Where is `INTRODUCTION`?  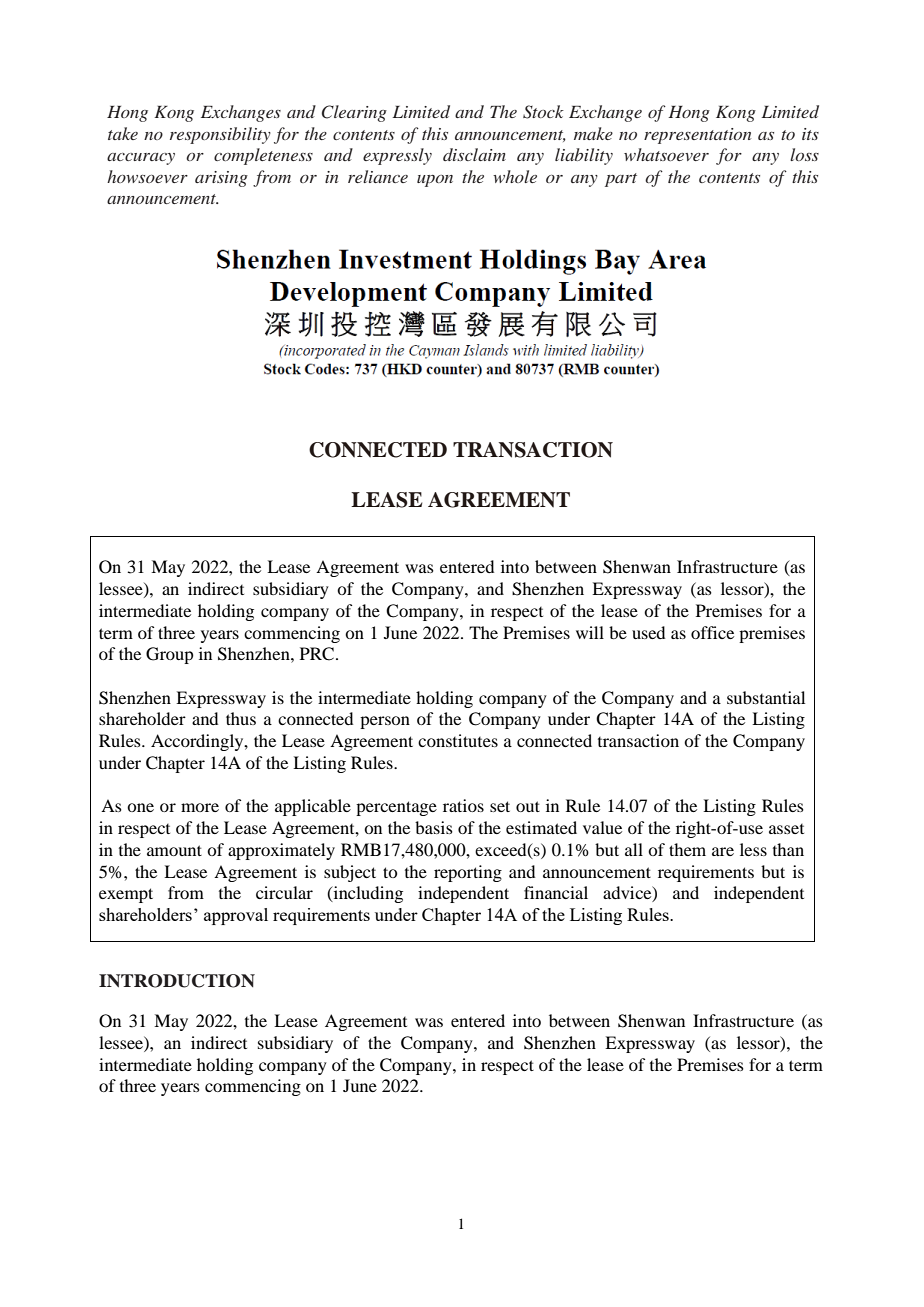 INTRODUCTION is located at coordinates (177, 981).
